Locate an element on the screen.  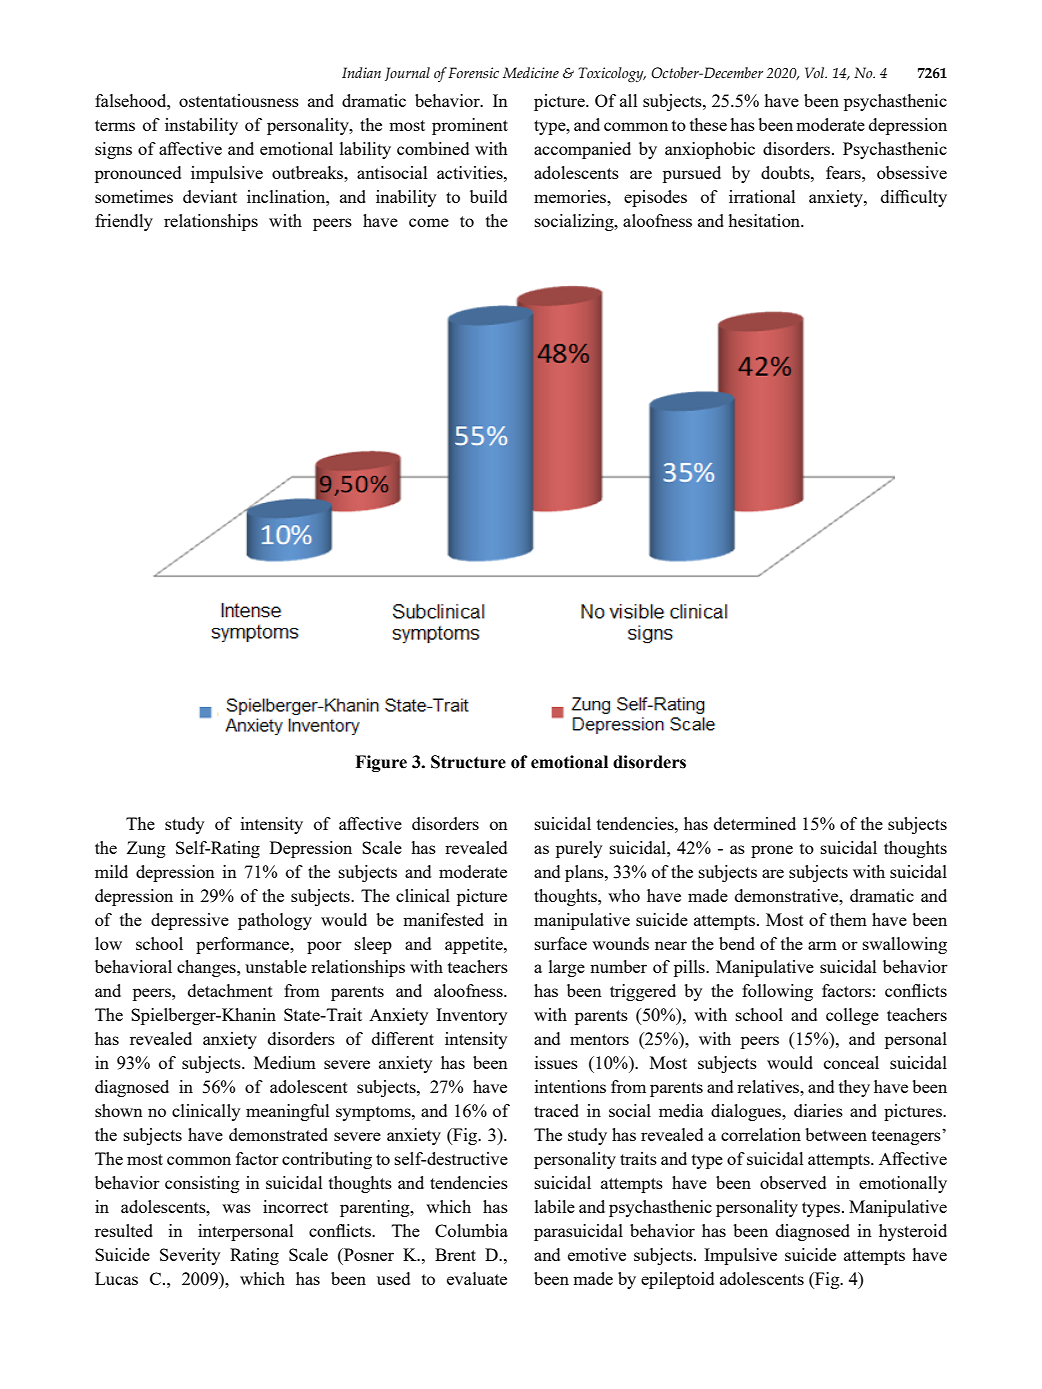
prominent is located at coordinates (470, 126).
